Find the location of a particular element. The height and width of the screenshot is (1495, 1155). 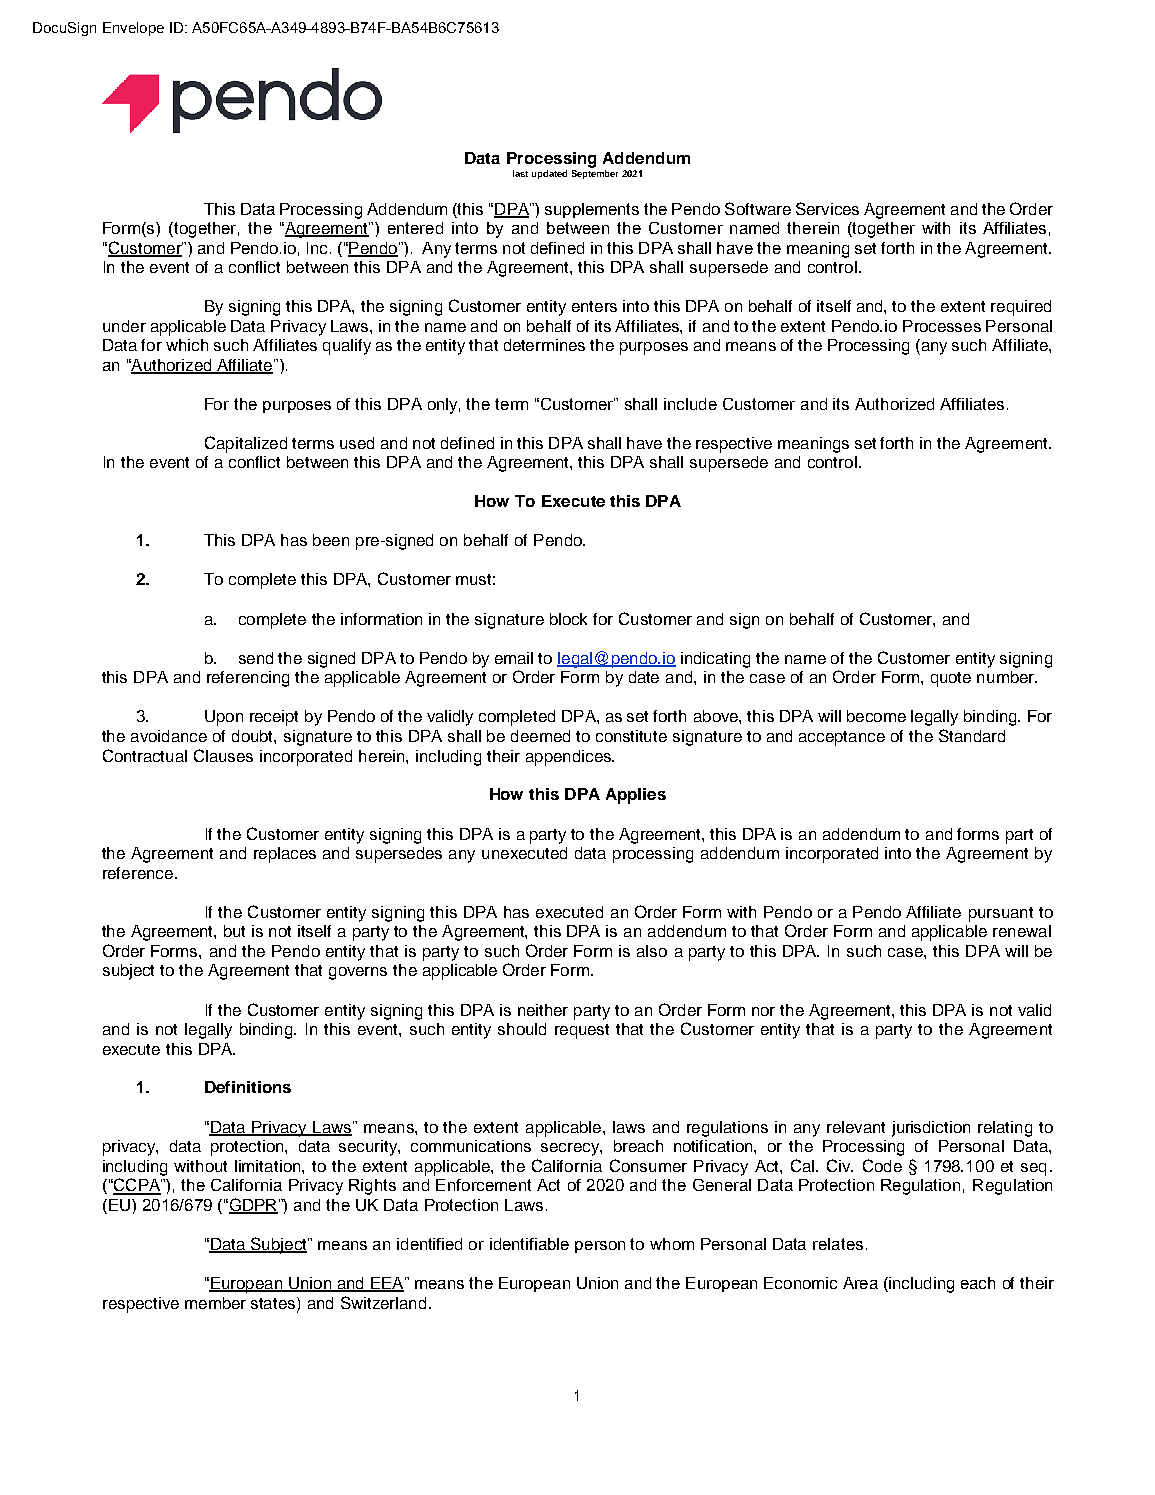

appendices is located at coordinates (569, 758).
